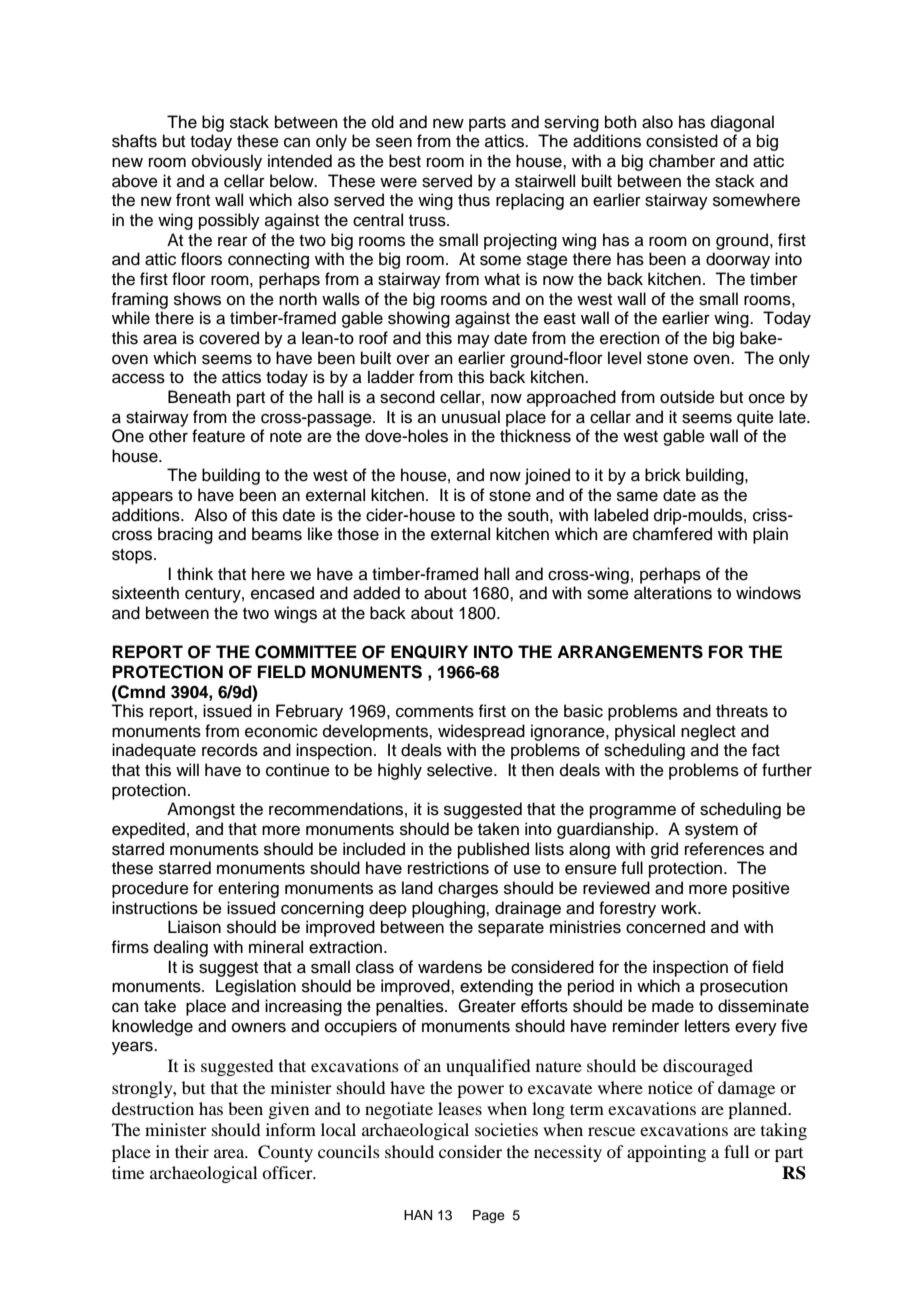  Describe the element at coordinates (489, 1216) in the screenshot. I see `Page` at that location.
